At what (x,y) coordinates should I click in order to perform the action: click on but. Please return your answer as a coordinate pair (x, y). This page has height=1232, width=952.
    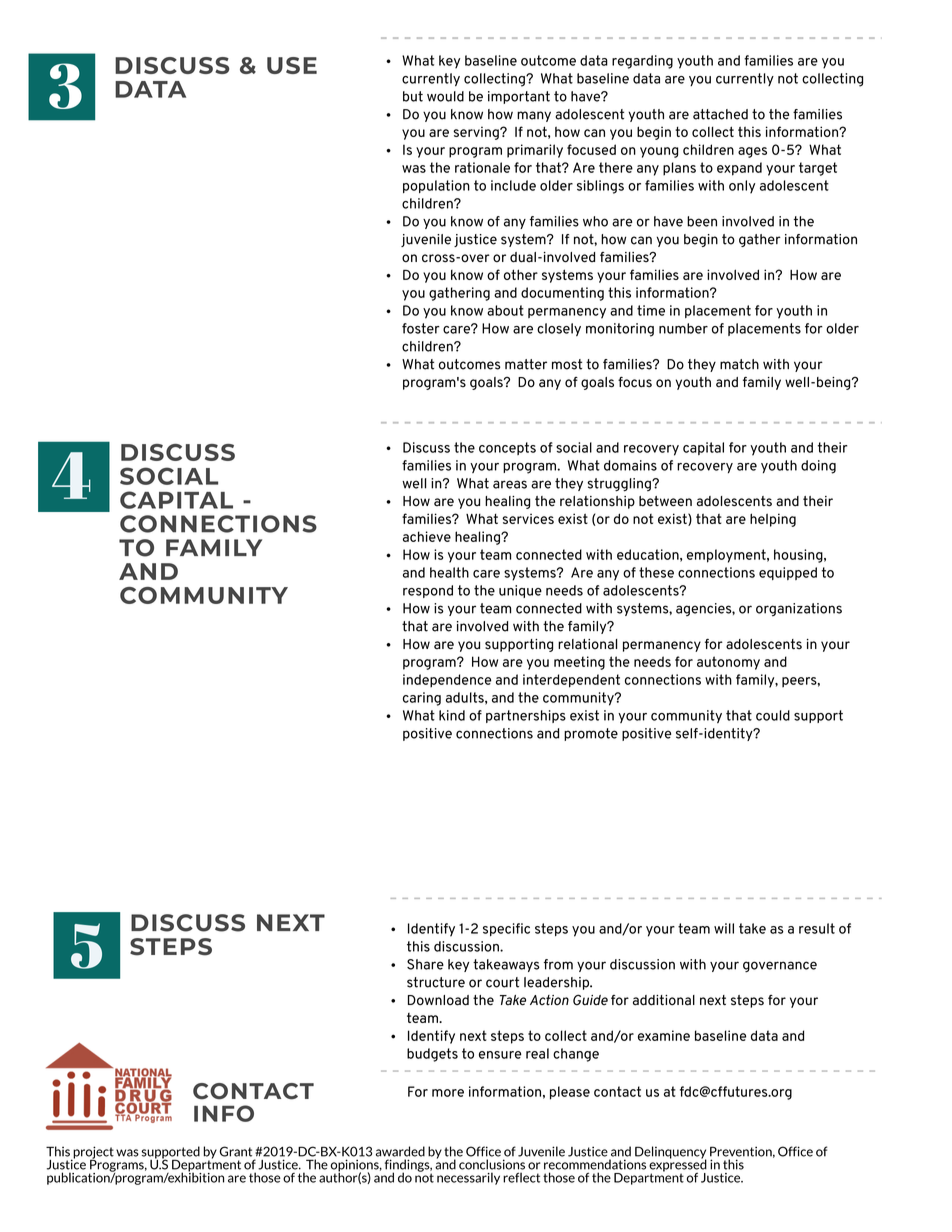
    Looking at the image, I should click on (413, 96).
